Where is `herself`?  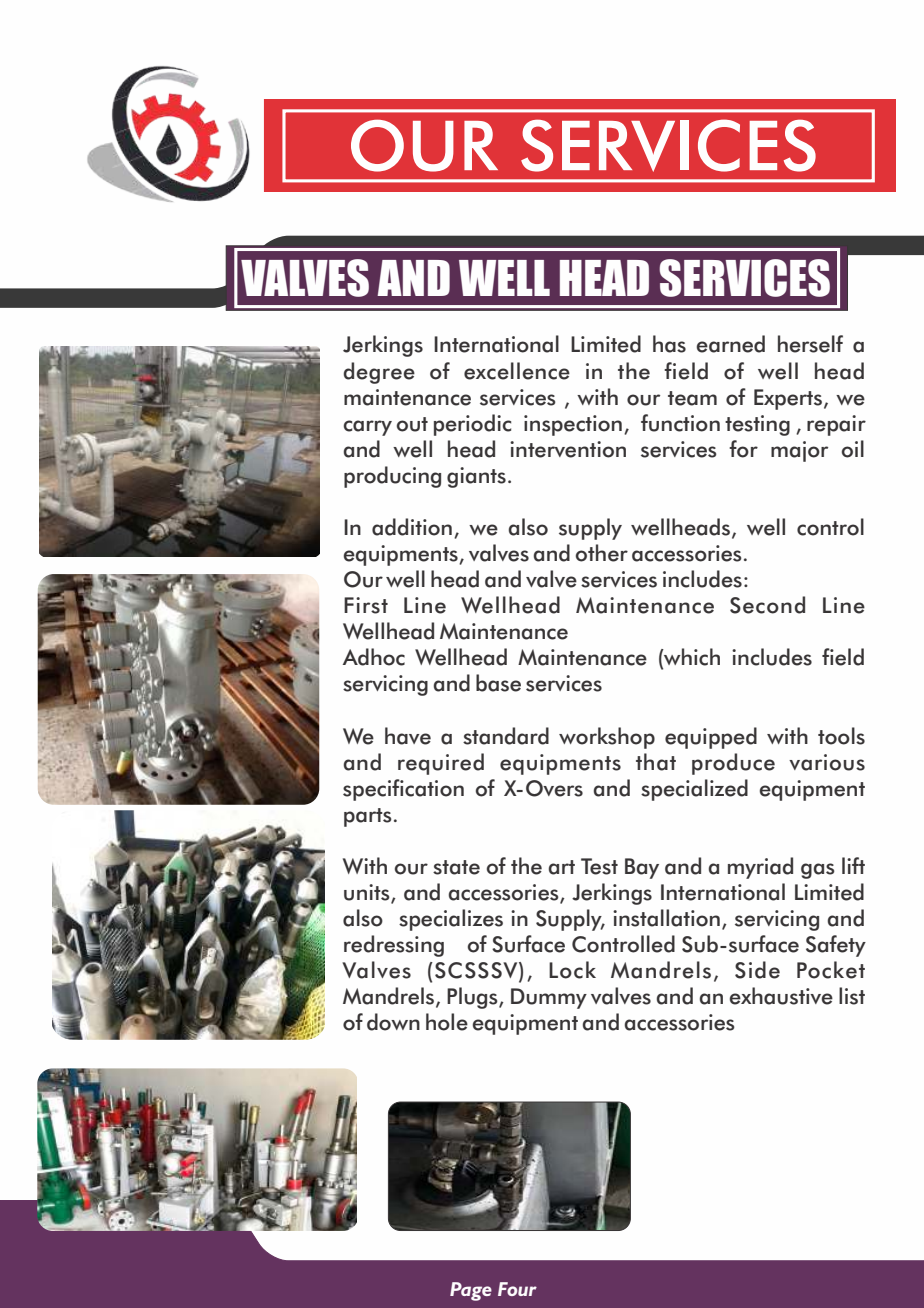 herself is located at coordinates (810, 344).
